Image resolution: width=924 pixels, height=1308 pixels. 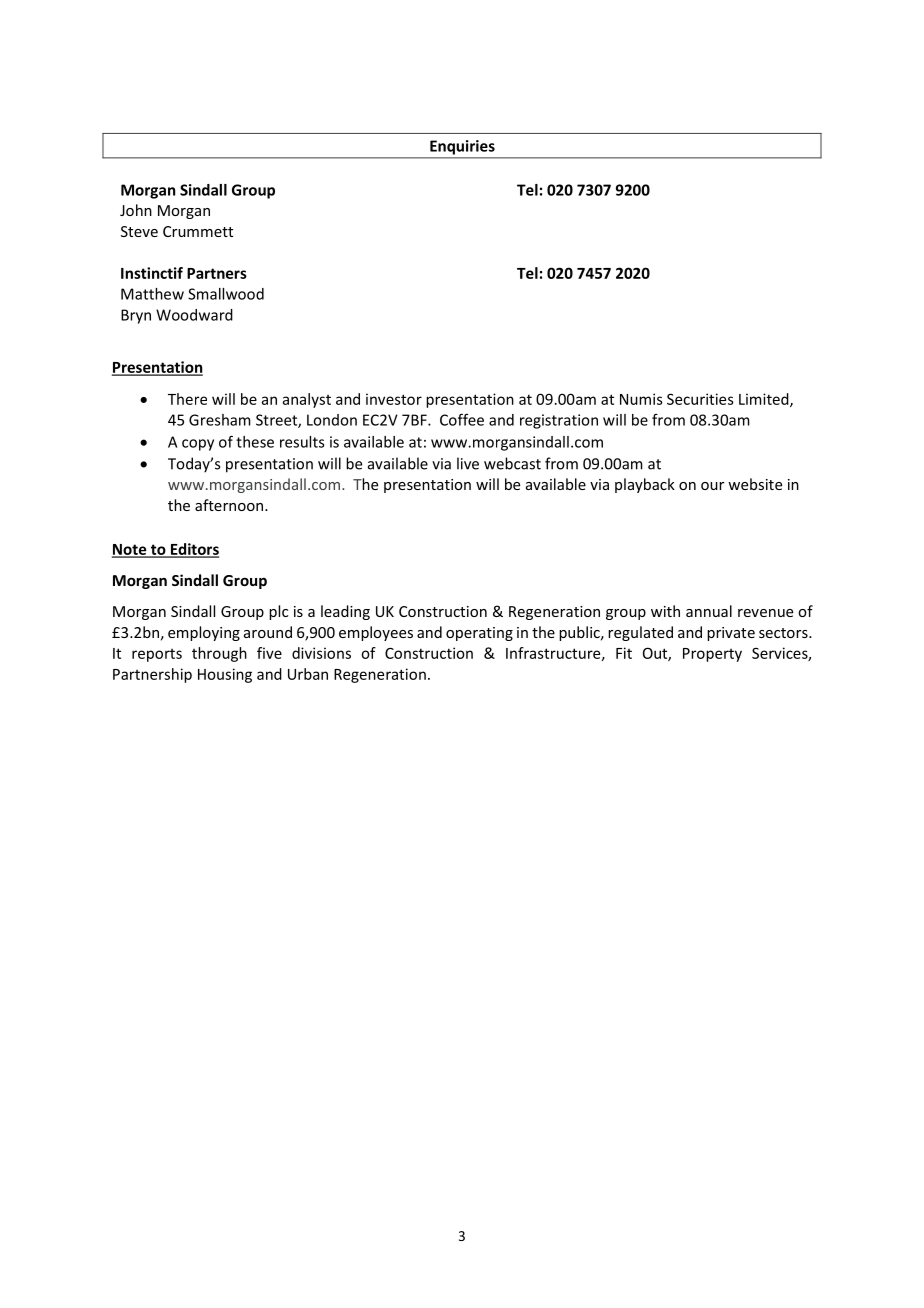 What do you see at coordinates (700, 399) in the document?
I see `Securities` at bounding box center [700, 399].
